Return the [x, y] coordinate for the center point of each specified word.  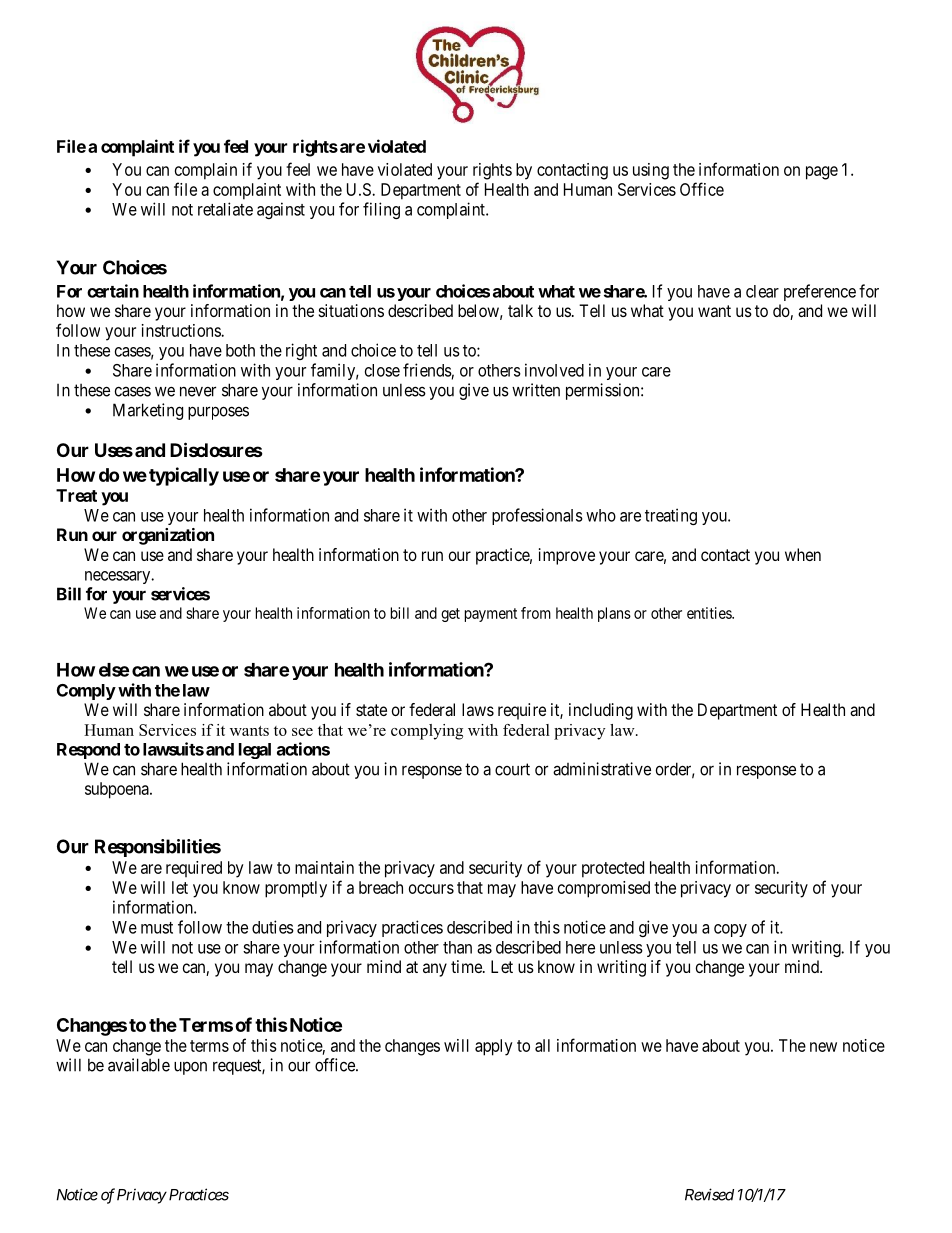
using [651, 171]
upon [190, 1068]
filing [381, 210]
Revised [709, 1194]
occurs [431, 889]
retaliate [225, 209]
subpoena [118, 790]
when [803, 554]
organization [168, 536]
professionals [537, 516]
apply [494, 1047]
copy [730, 930]
